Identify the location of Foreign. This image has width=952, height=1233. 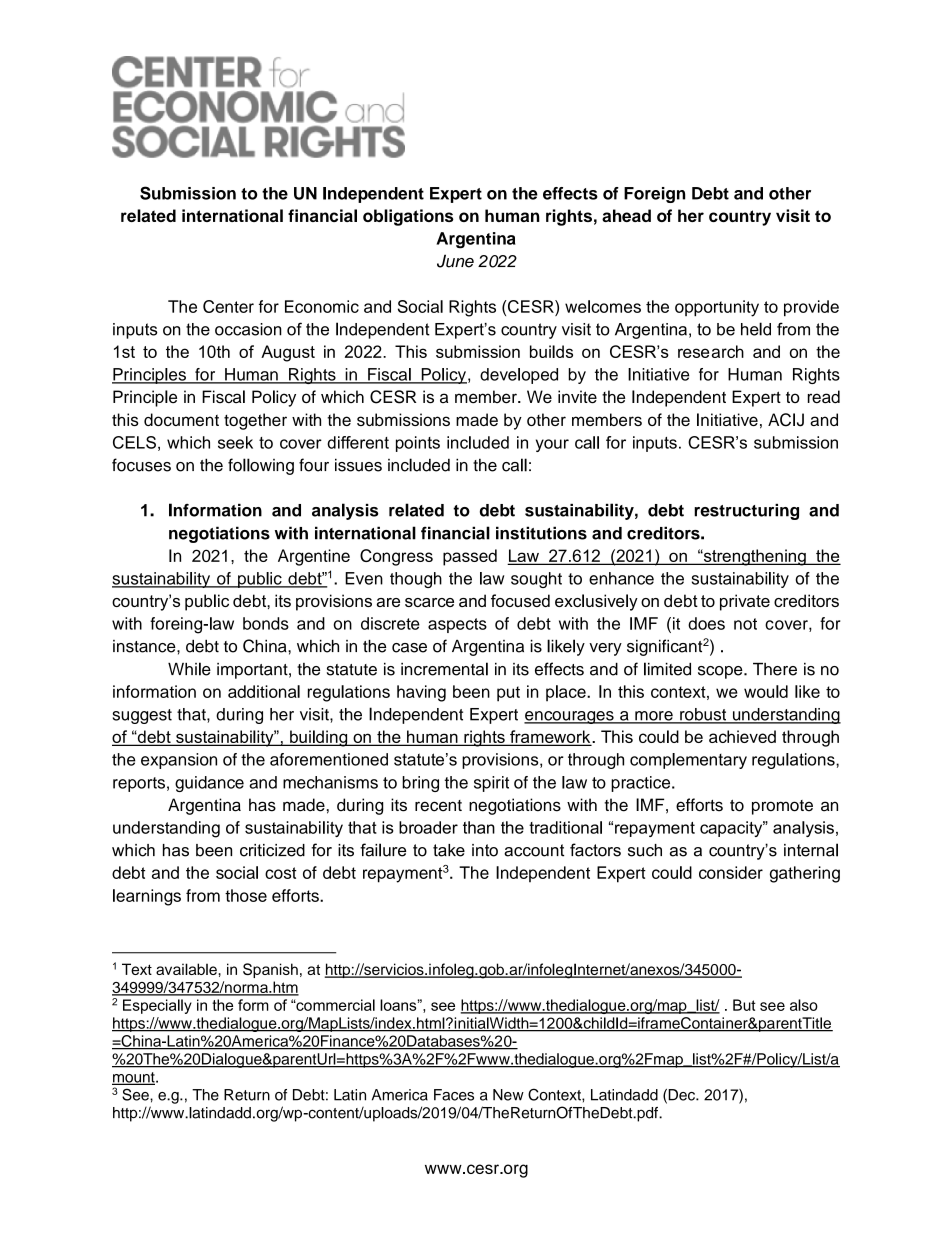
(654, 195).
